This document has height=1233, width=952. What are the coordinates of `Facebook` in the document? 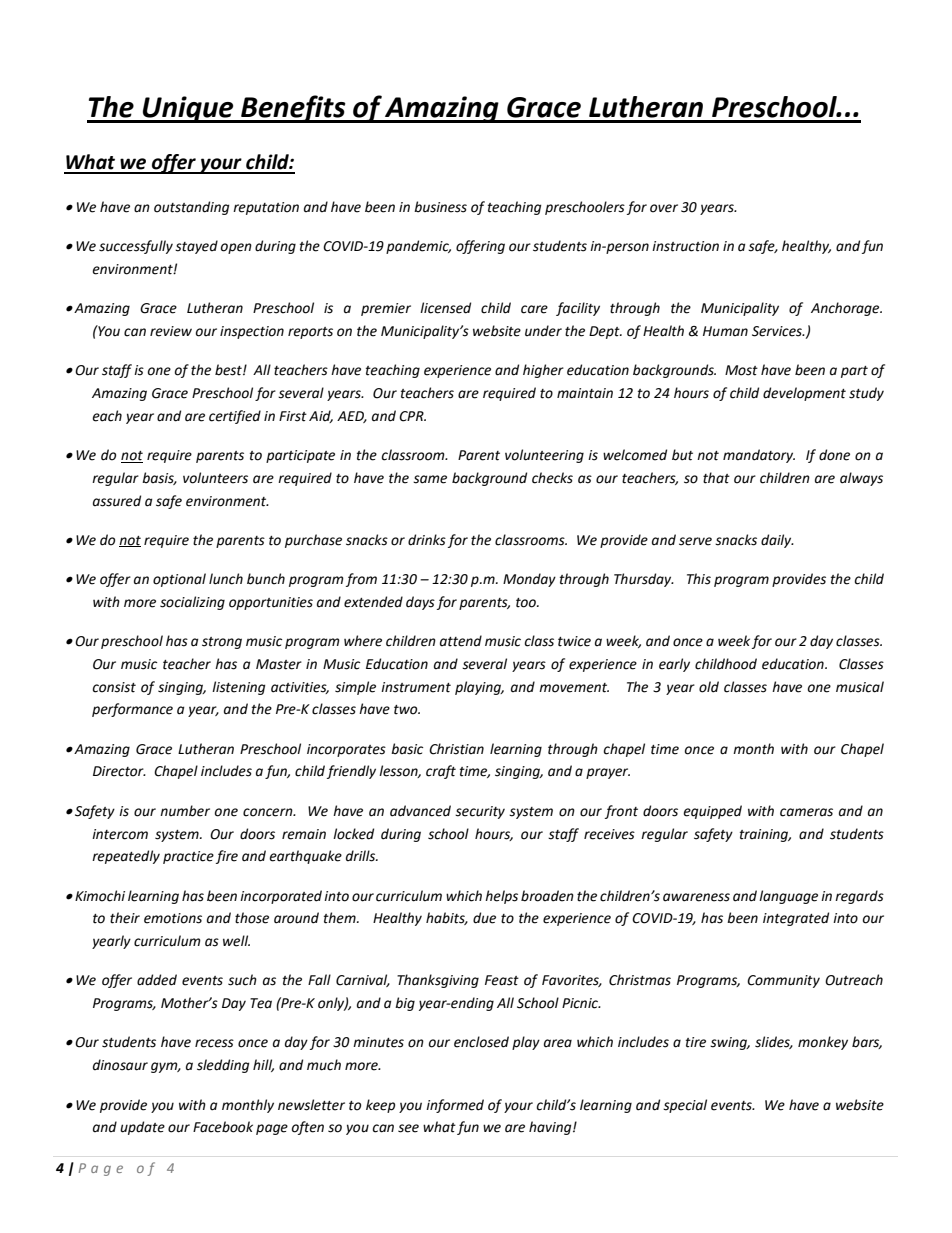 It's located at (223, 1127).
